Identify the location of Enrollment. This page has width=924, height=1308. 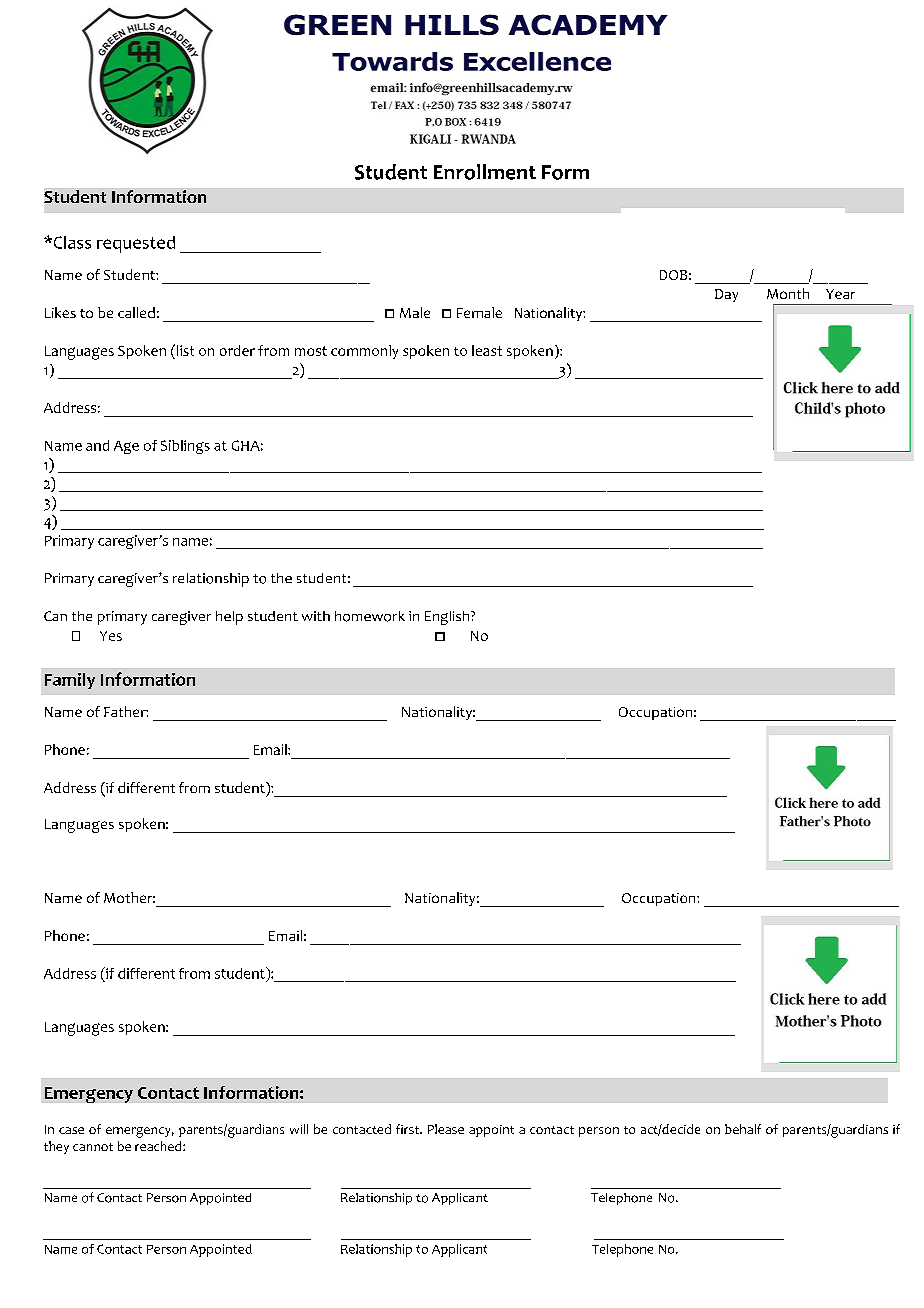
(485, 172).
